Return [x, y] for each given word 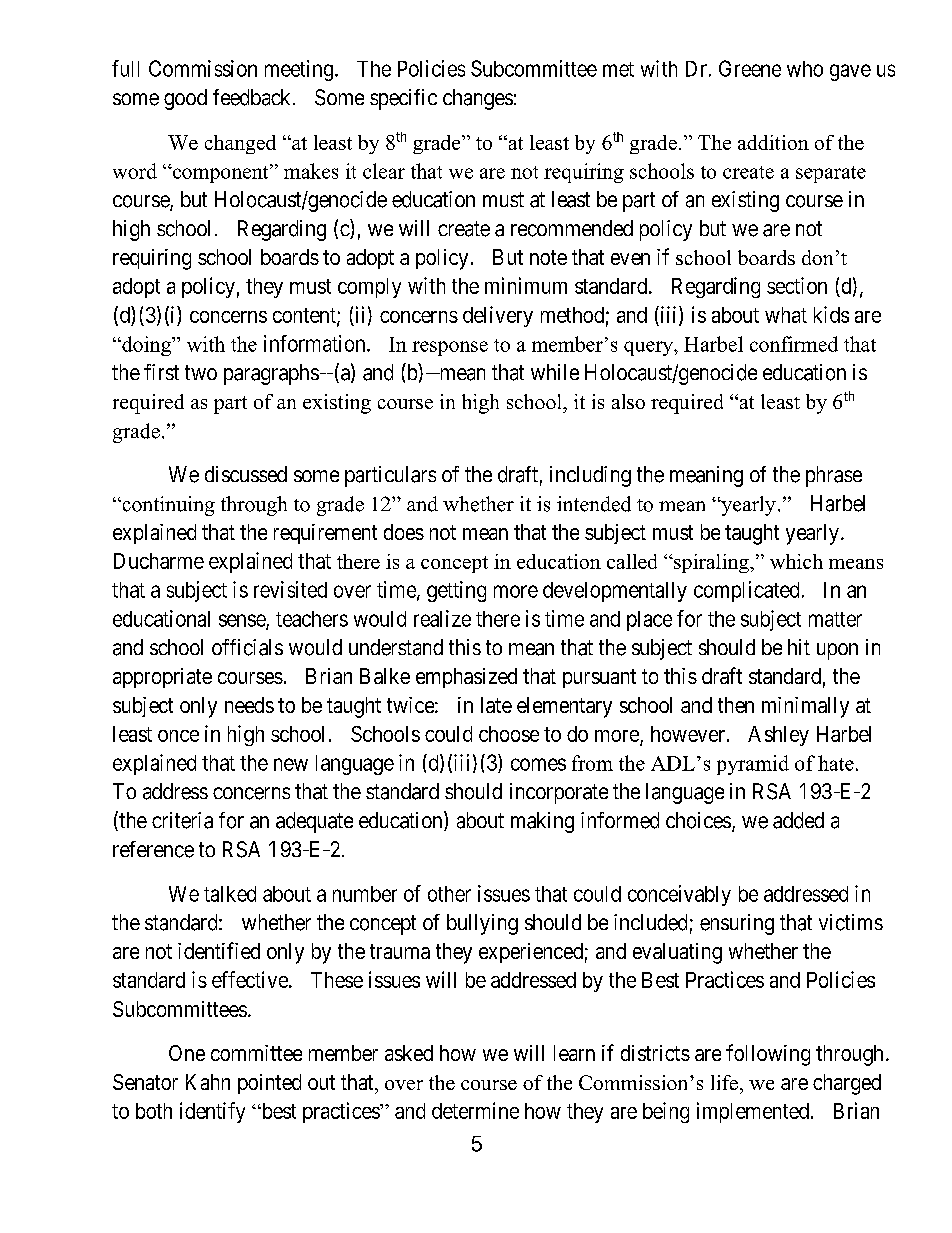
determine [475, 1110]
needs [249, 705]
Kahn [208, 1082]
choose [509, 734]
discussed [246, 474]
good [185, 99]
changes [478, 99]
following [768, 1055]
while [555, 372]
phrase [834, 476]
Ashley [778, 736]
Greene [750, 68]
